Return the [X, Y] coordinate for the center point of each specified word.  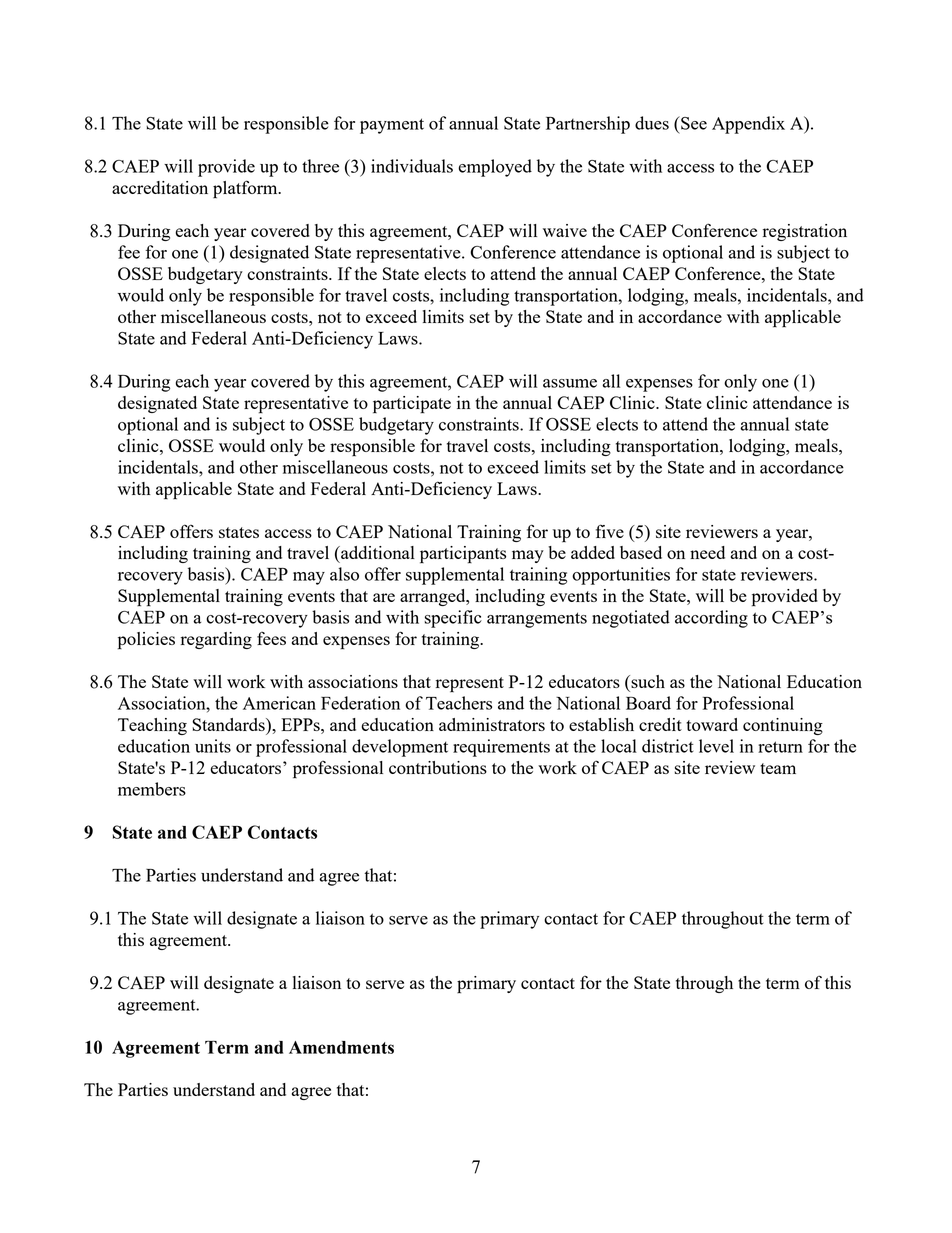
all [611, 381]
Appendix [748, 125]
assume [570, 383]
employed [495, 168]
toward [712, 724]
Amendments [341, 1047]
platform [246, 189]
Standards [229, 724]
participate [412, 405]
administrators [492, 724]
